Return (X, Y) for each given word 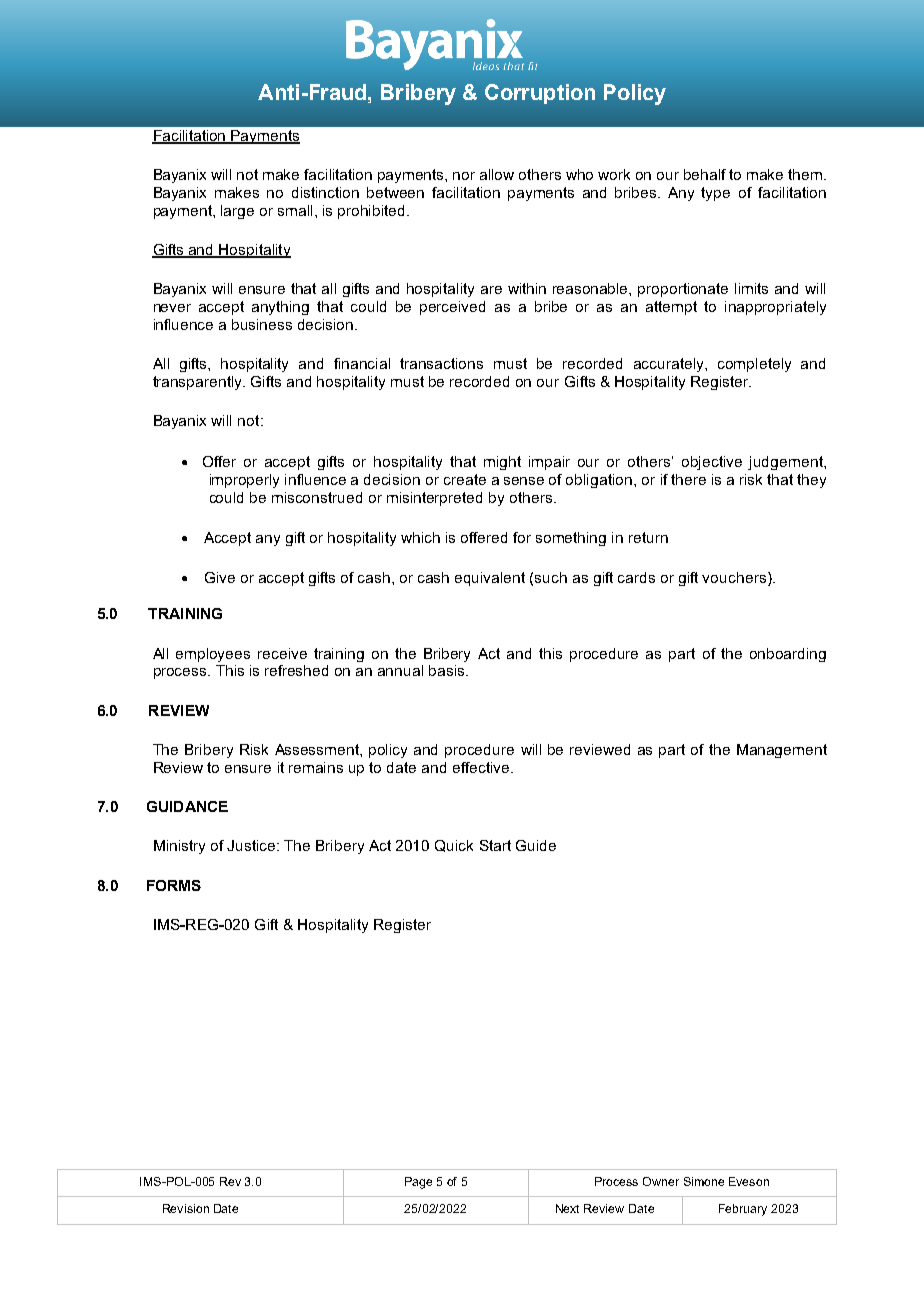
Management (782, 751)
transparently (199, 383)
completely (754, 365)
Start (495, 845)
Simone (704, 1181)
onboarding (788, 655)
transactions (441, 363)
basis (448, 670)
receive (282, 653)
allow (497, 174)
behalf (705, 174)
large (237, 212)
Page (418, 1183)
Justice (252, 845)
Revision (186, 1208)
